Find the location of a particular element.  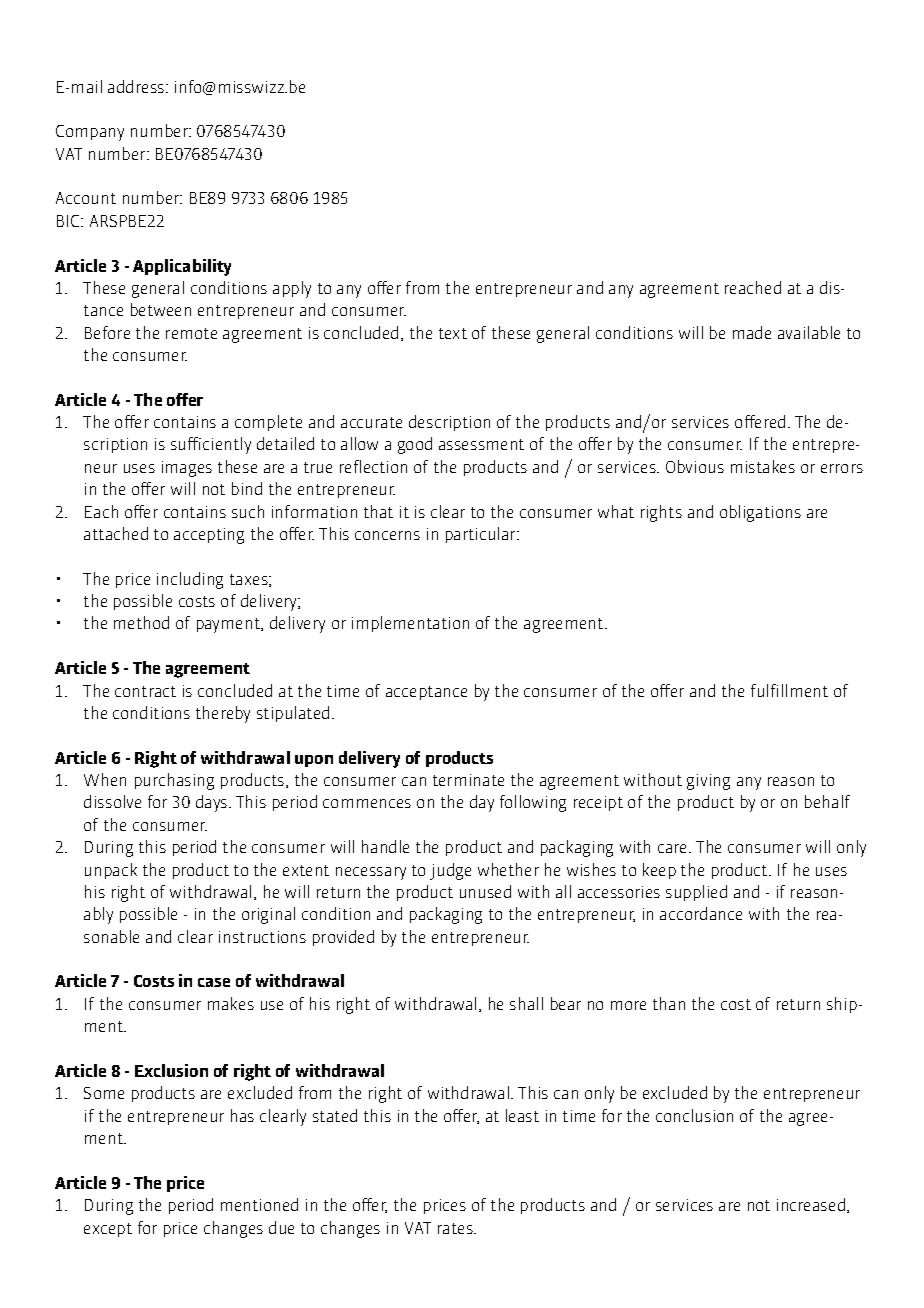

case is located at coordinates (214, 982).
